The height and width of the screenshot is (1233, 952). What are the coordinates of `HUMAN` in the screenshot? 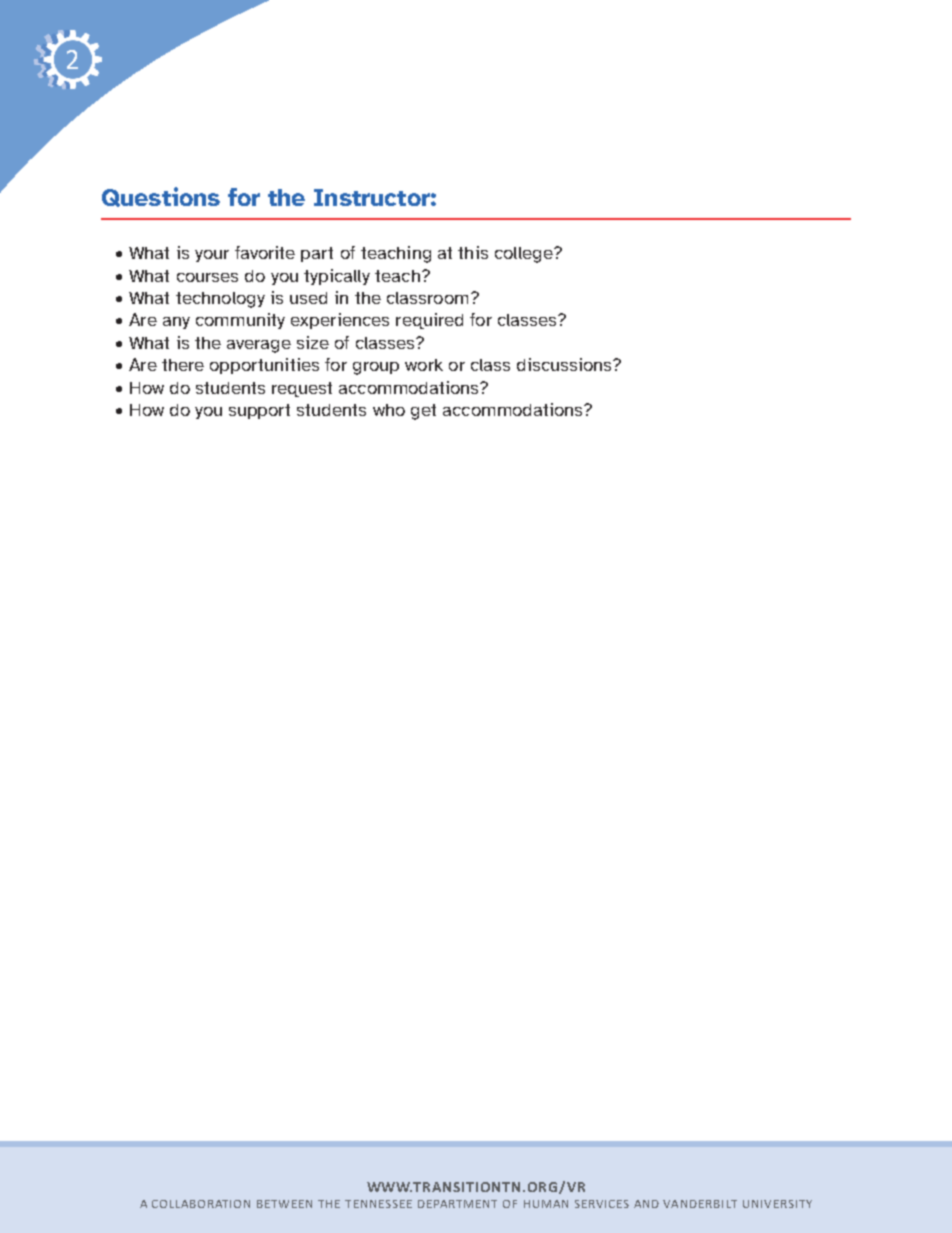 It's located at (546, 1204).
